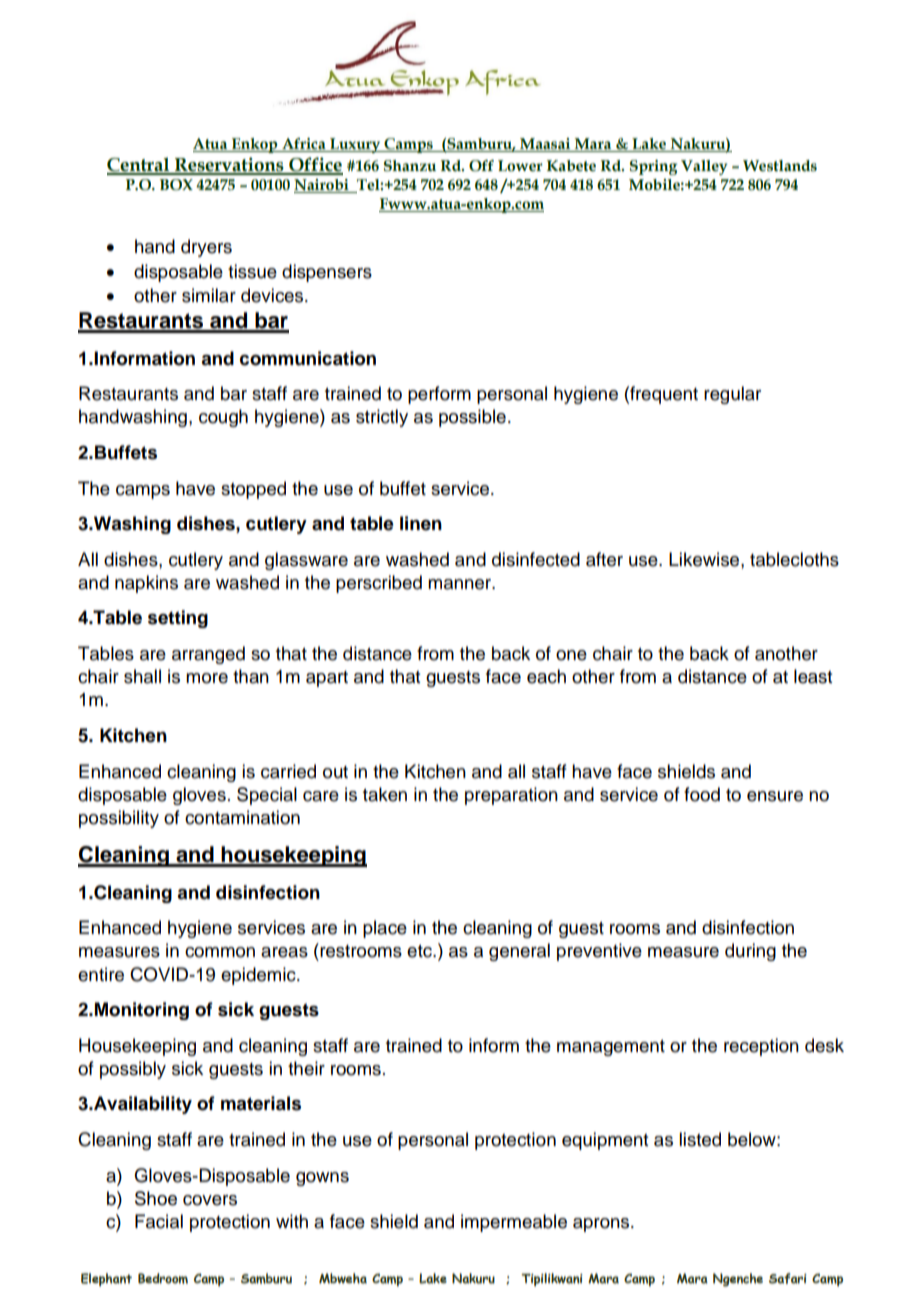 This image has height=1308, width=924. Describe the element at coordinates (514, 1223) in the image. I see `impermeable` at that location.
